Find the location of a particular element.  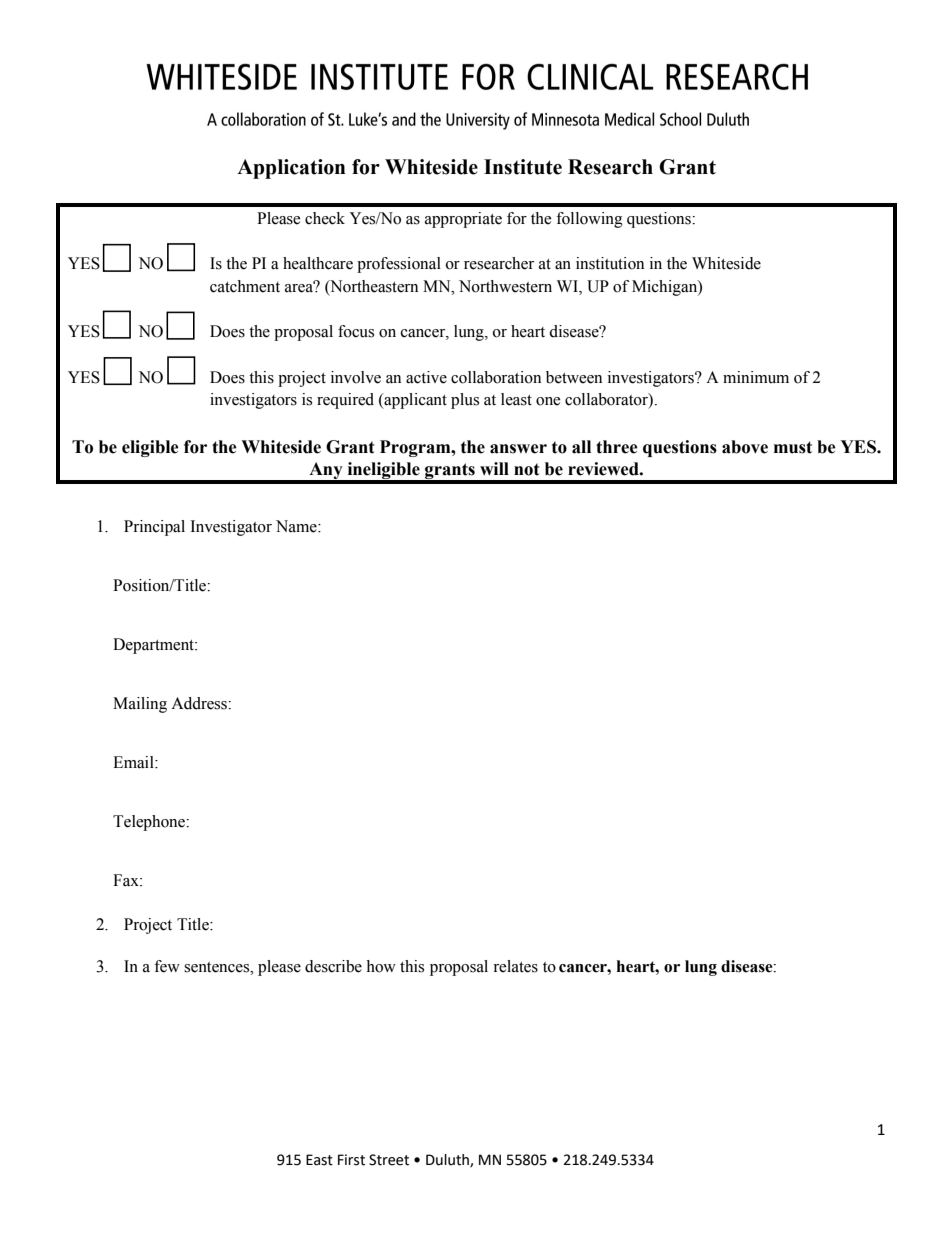

First is located at coordinates (351, 1160).
